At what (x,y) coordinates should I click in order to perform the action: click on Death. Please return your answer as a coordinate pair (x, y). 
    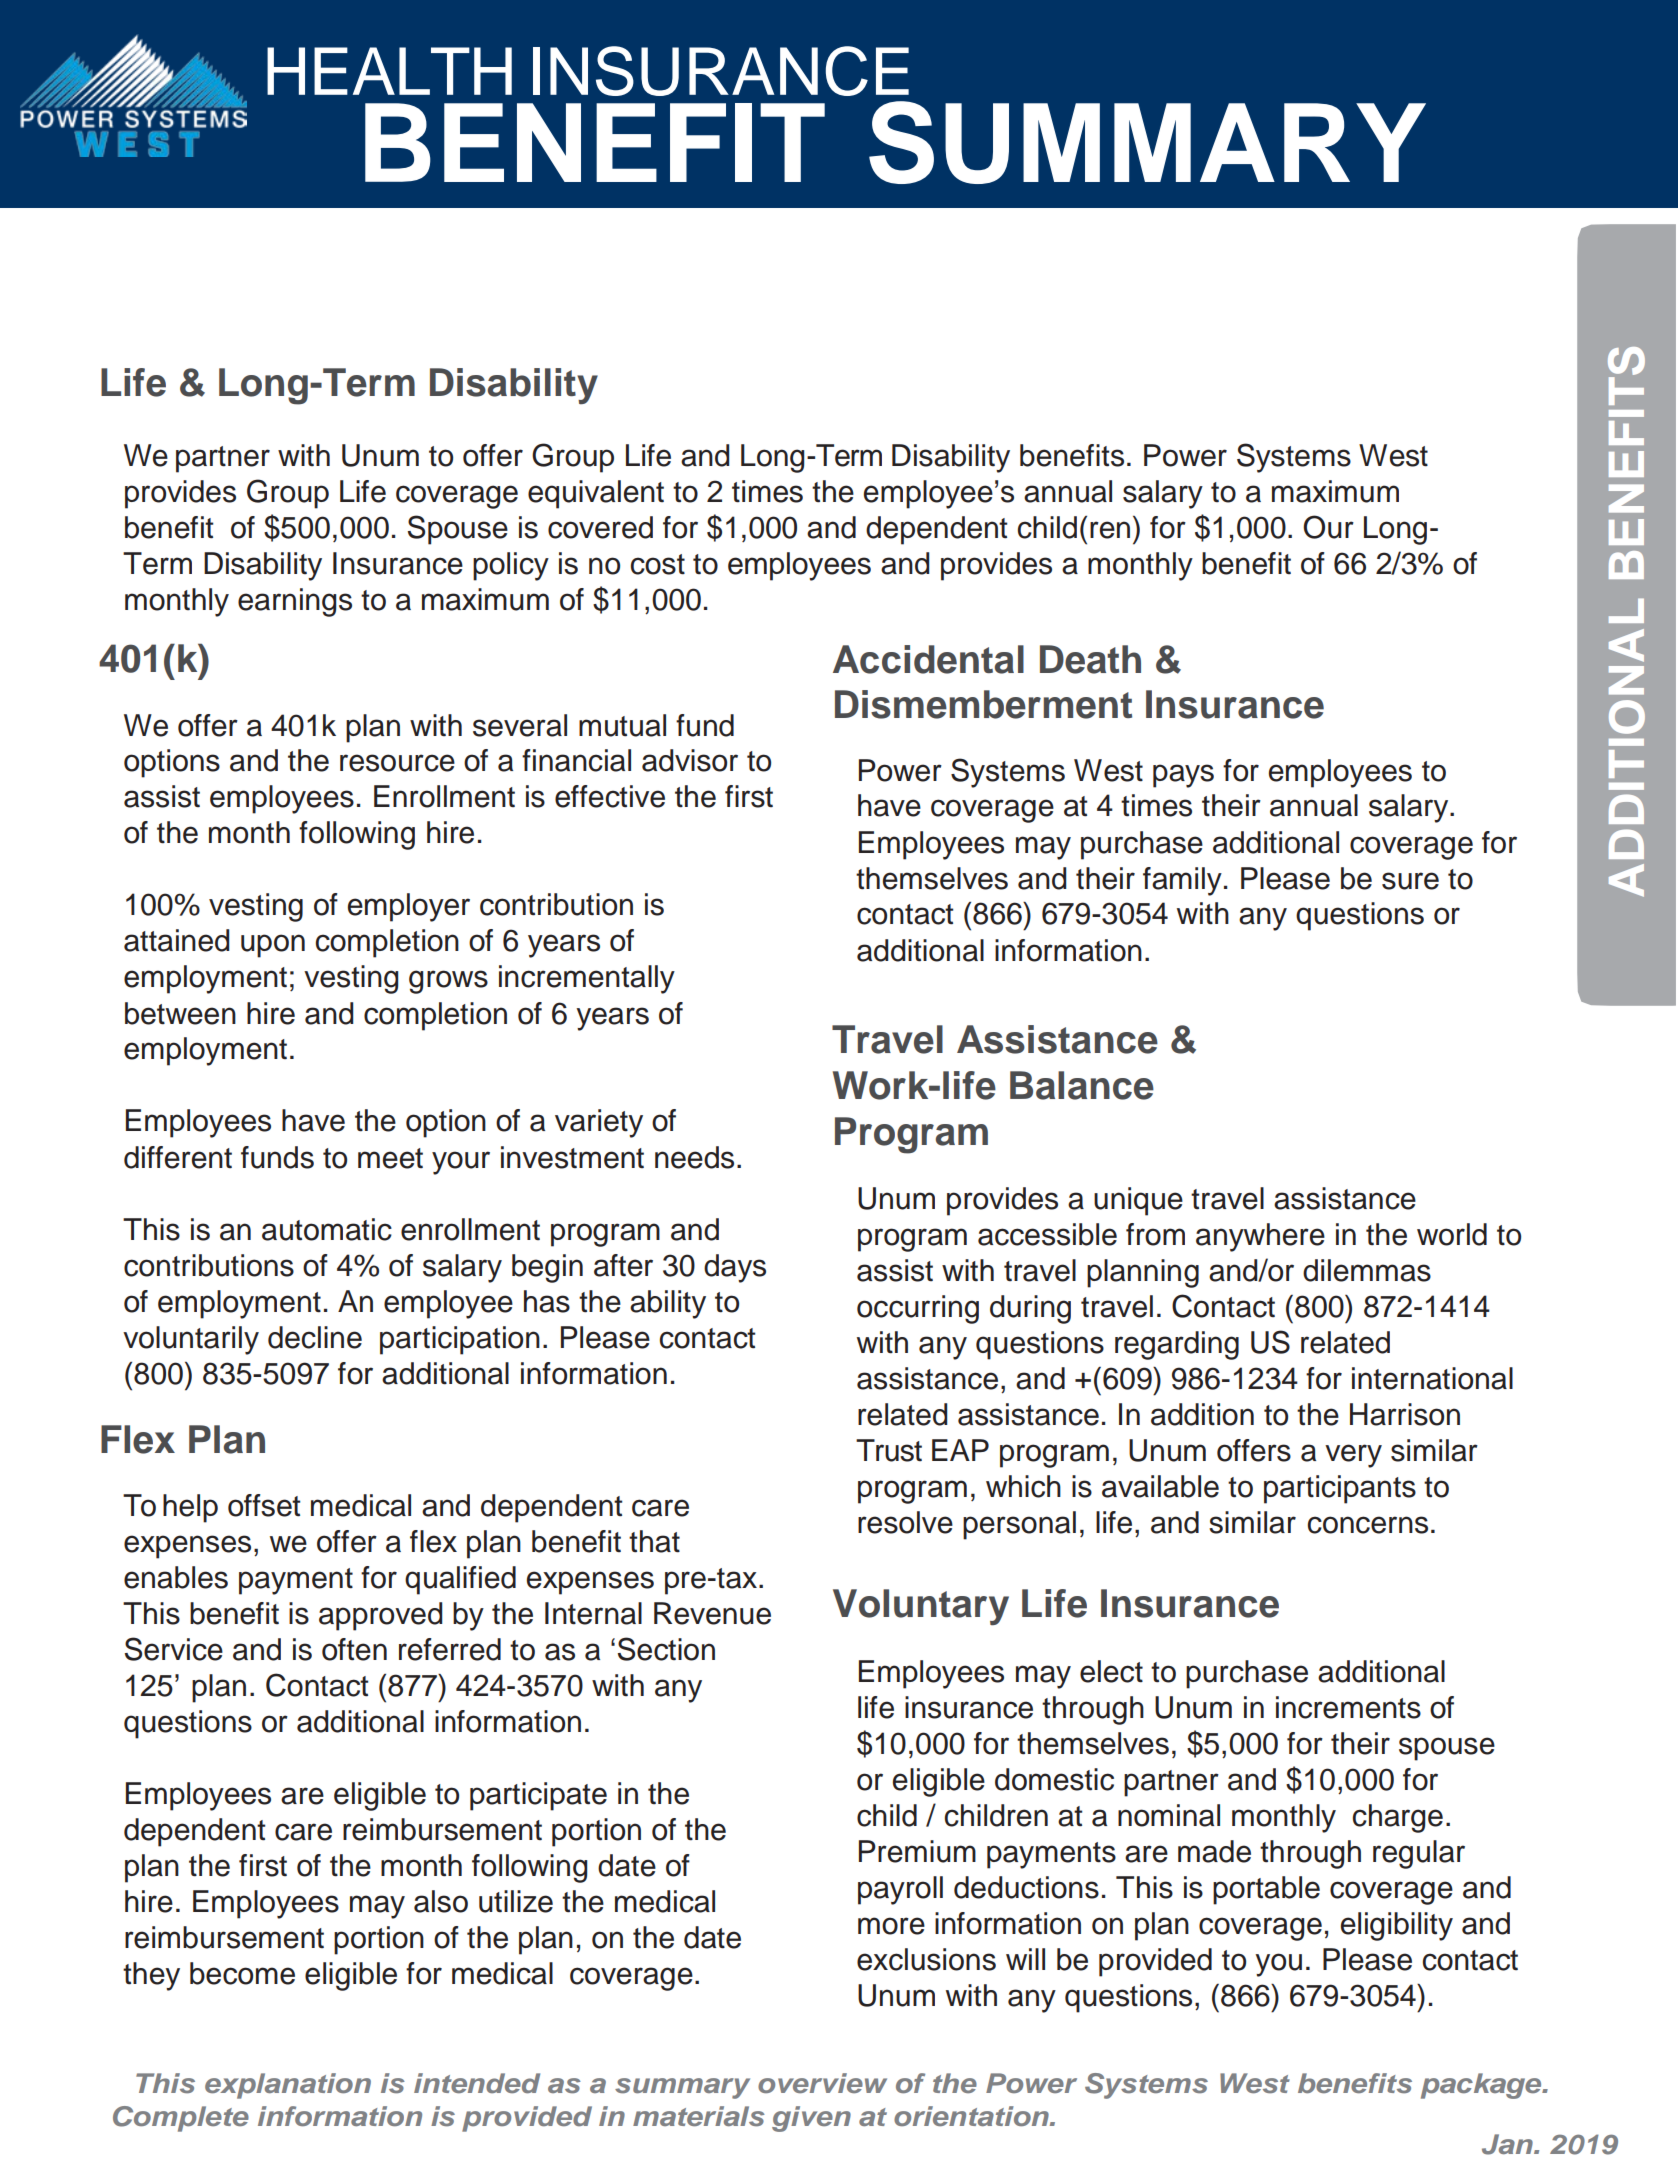
    Looking at the image, I should click on (1090, 659).
